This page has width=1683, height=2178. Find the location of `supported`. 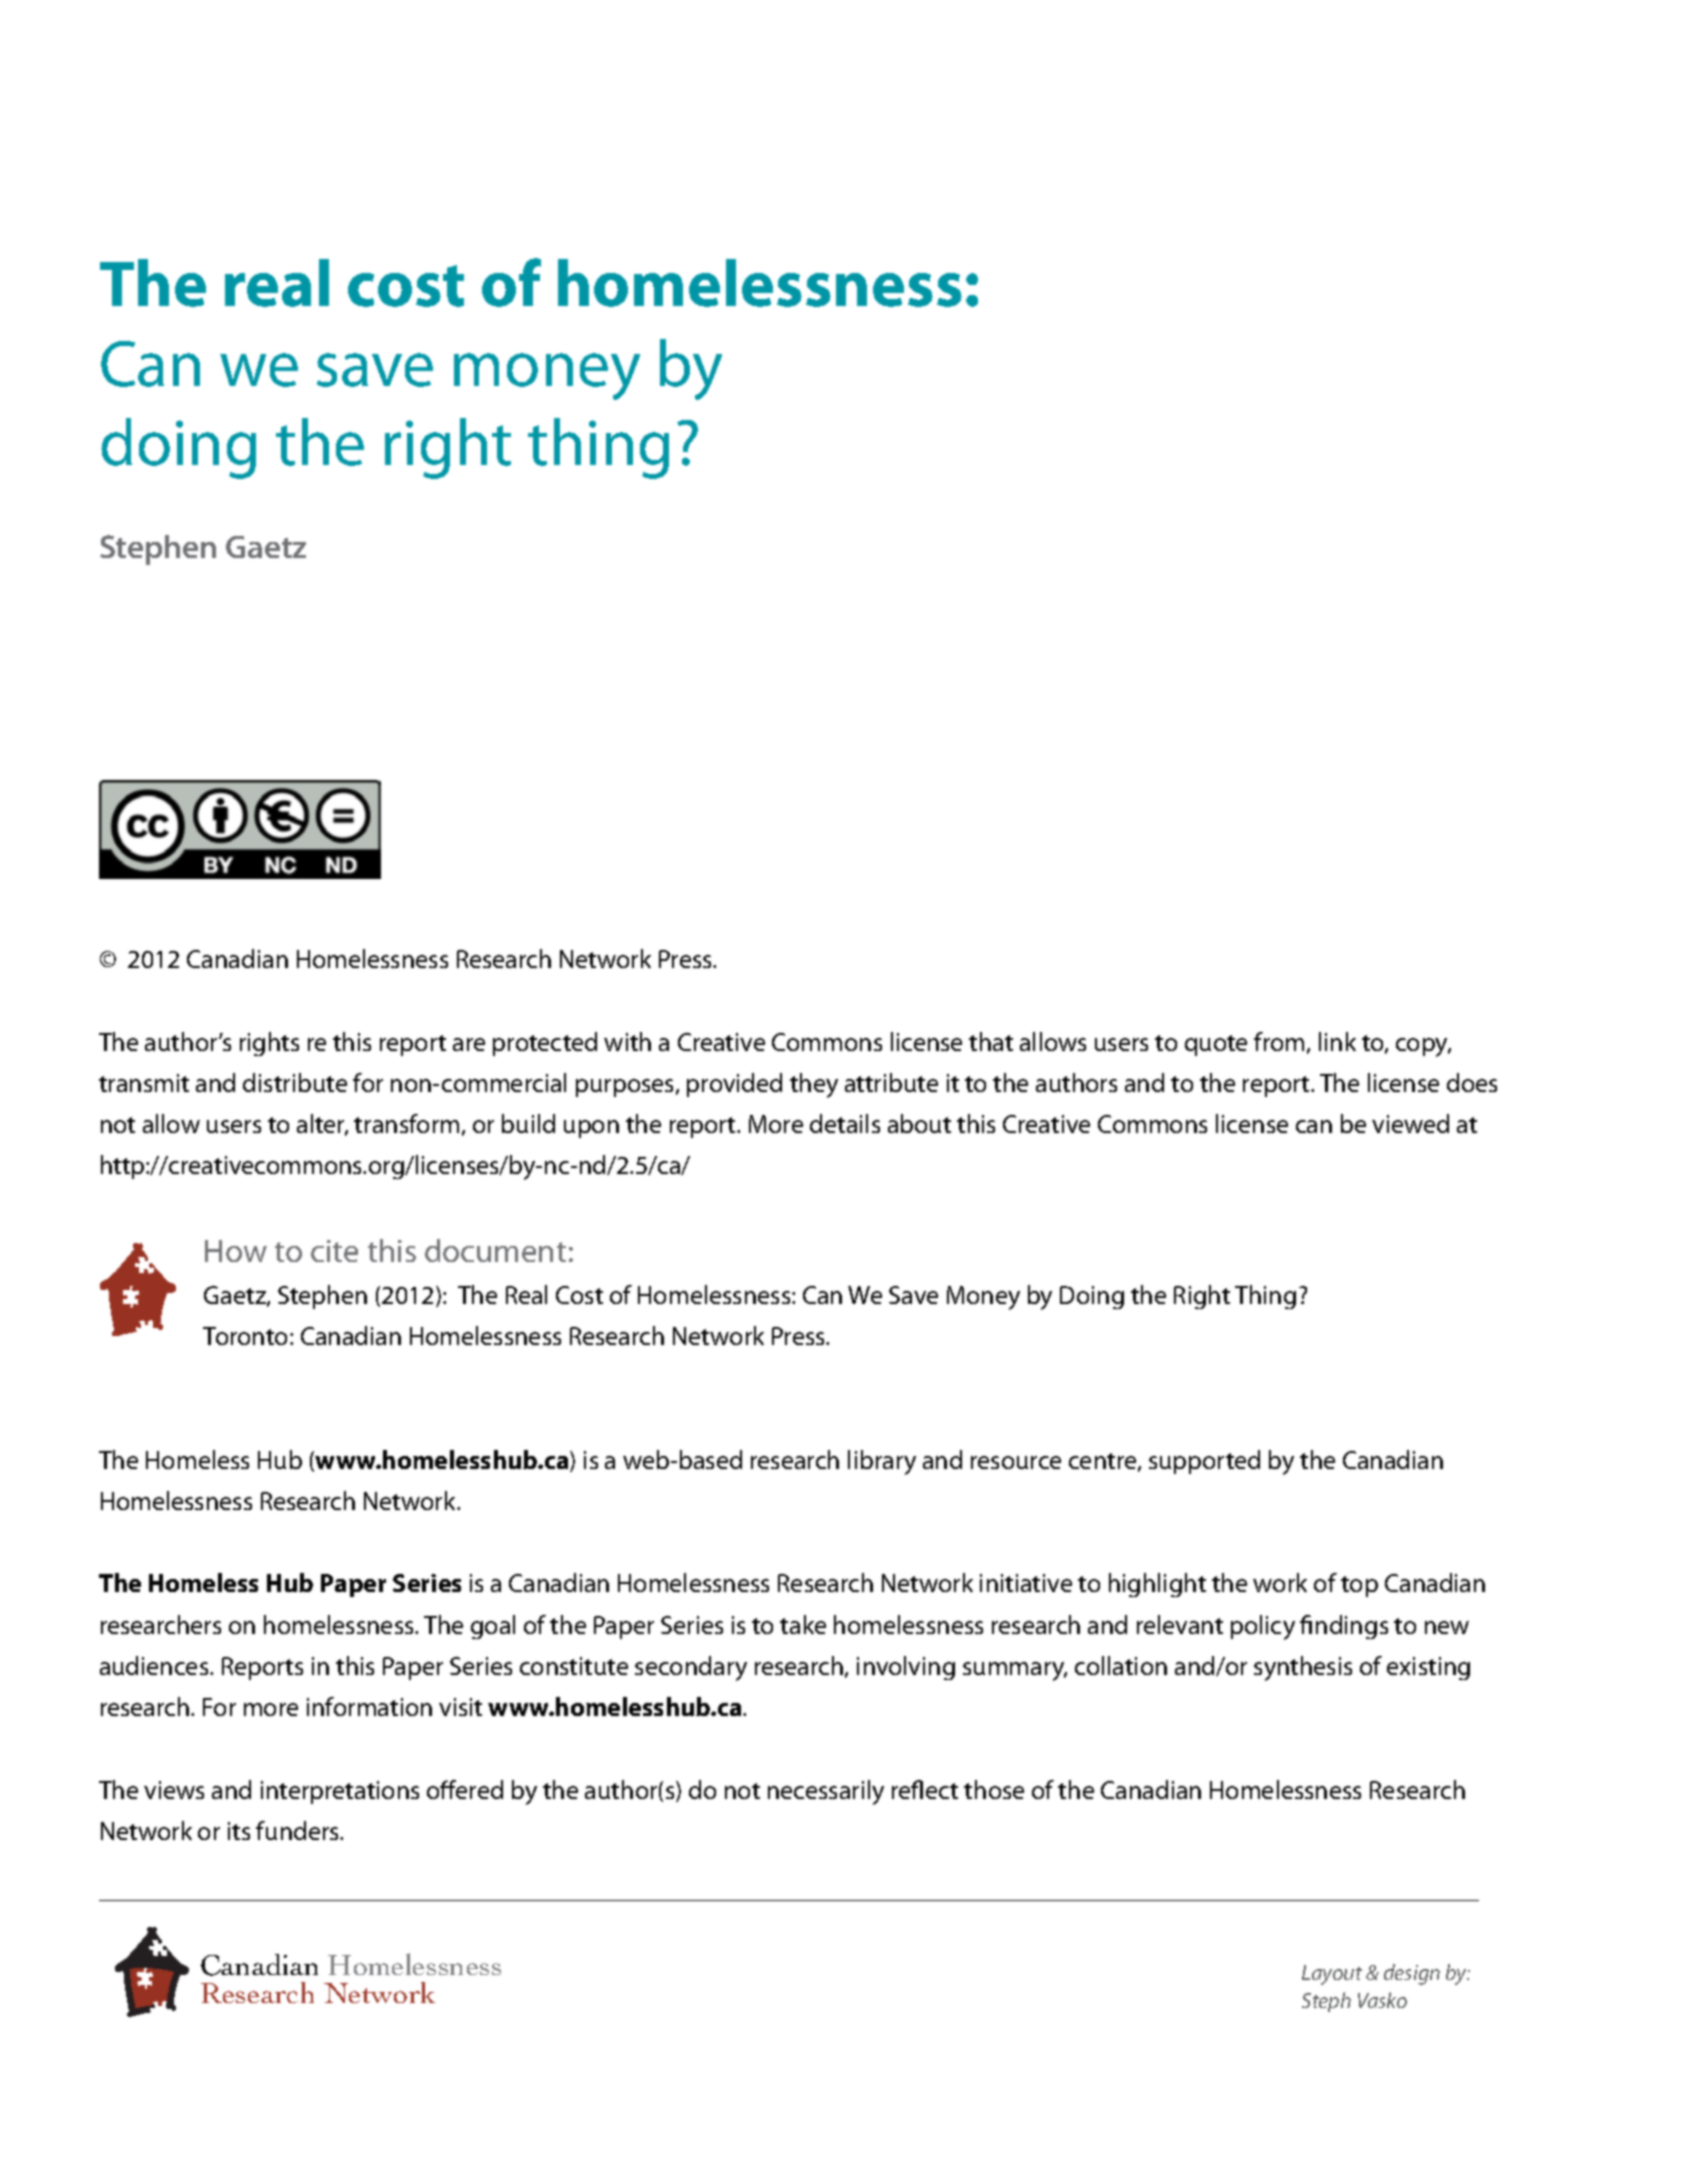

supported is located at coordinates (1204, 1462).
